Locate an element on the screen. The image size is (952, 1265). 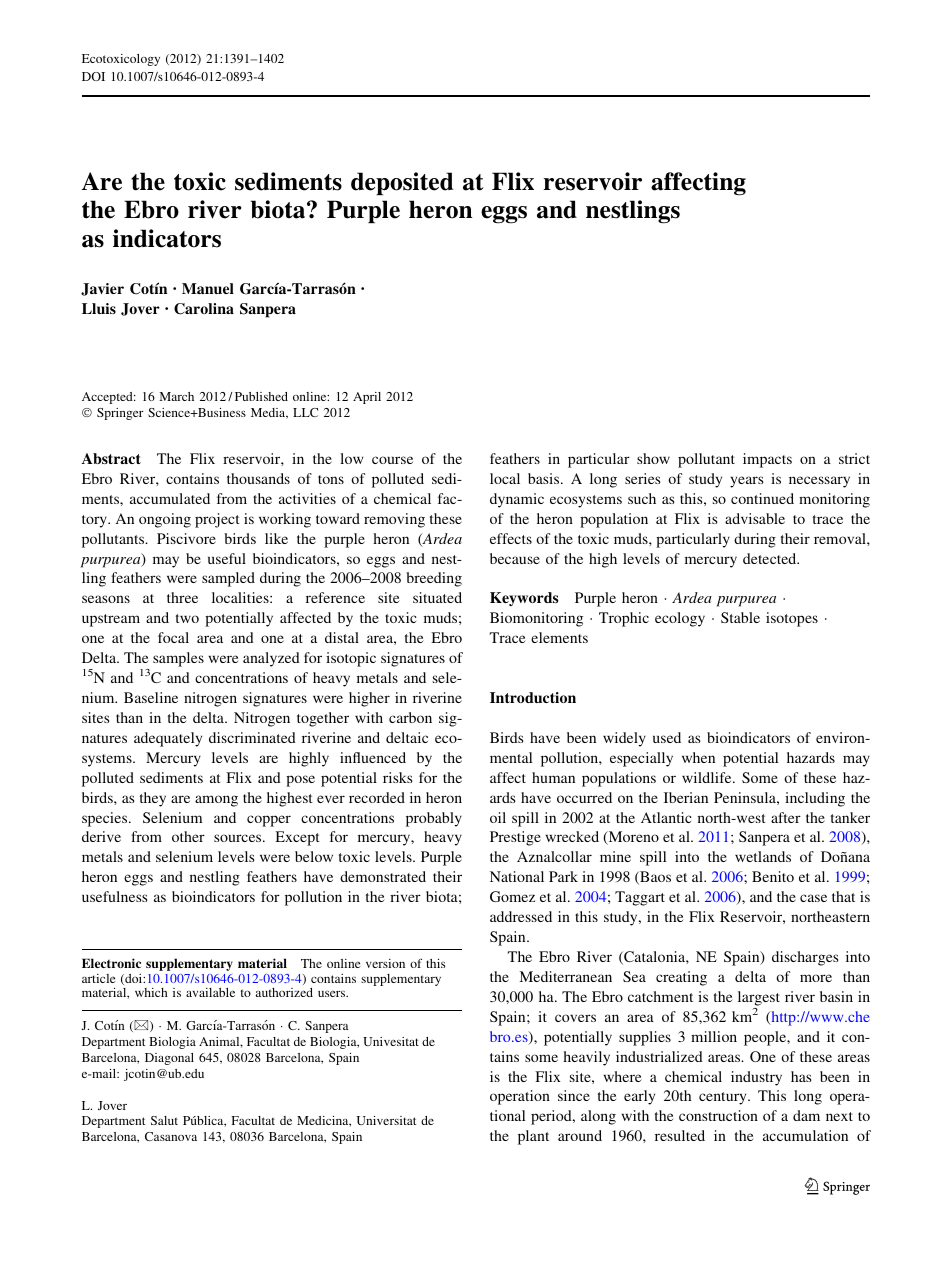
discharges is located at coordinates (805, 958).
